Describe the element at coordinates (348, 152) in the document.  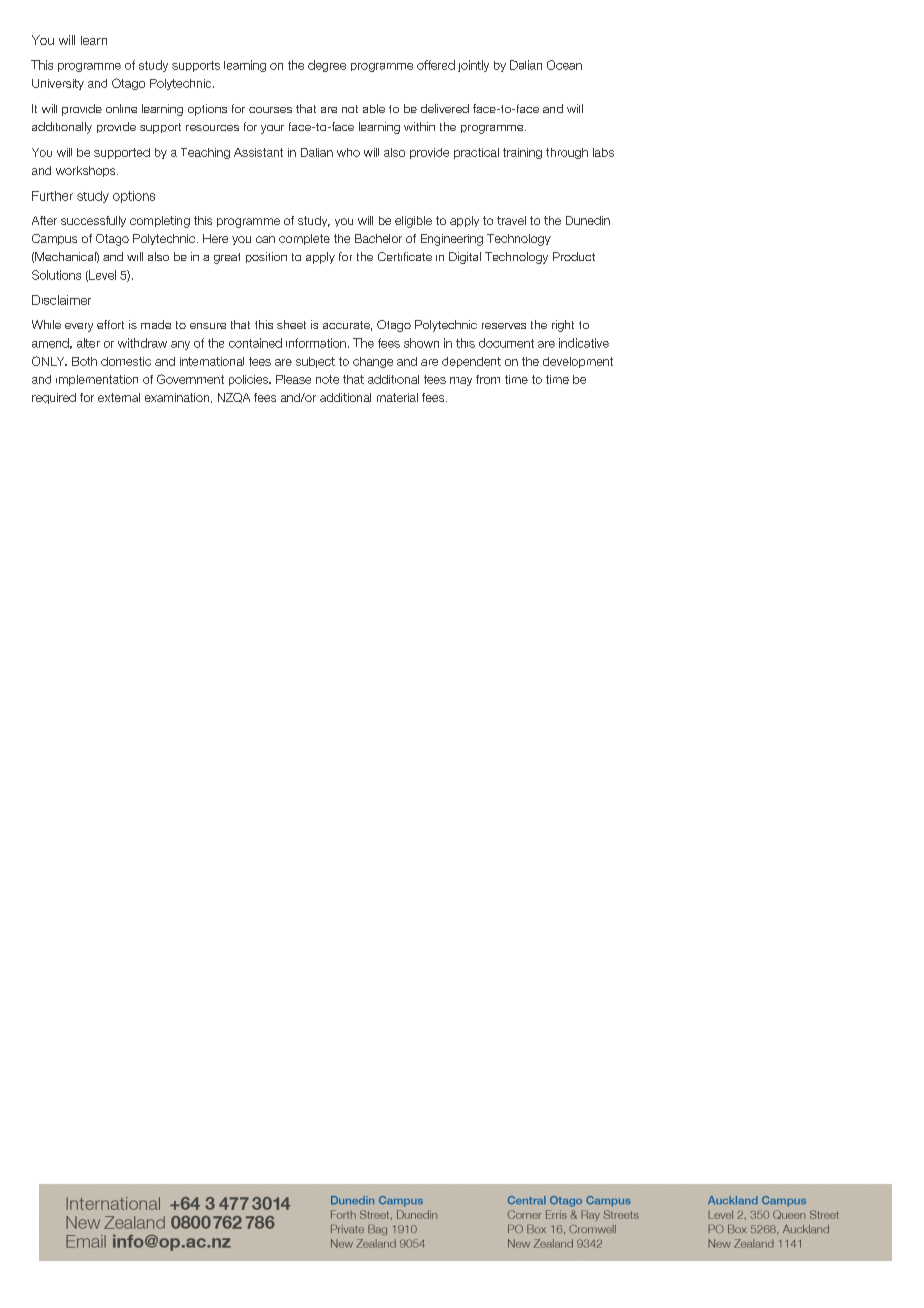
I see `who` at that location.
